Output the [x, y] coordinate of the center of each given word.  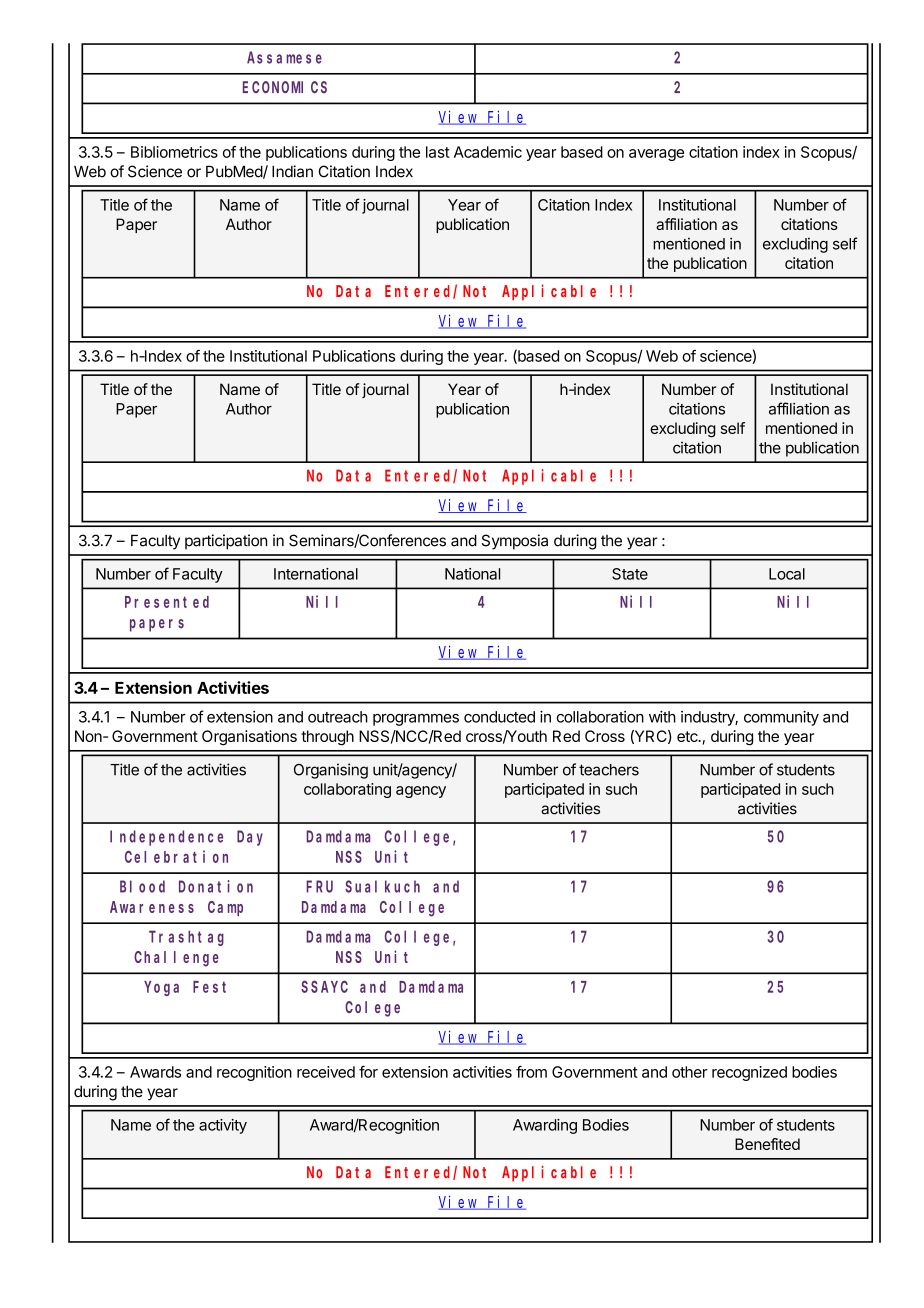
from [531, 1071]
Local [787, 574]
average [656, 155]
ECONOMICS [285, 87]
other [690, 1072]
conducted [499, 717]
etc [688, 736]
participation [226, 542]
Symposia [515, 542]
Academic [488, 152]
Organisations [249, 738]
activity [223, 1126]
